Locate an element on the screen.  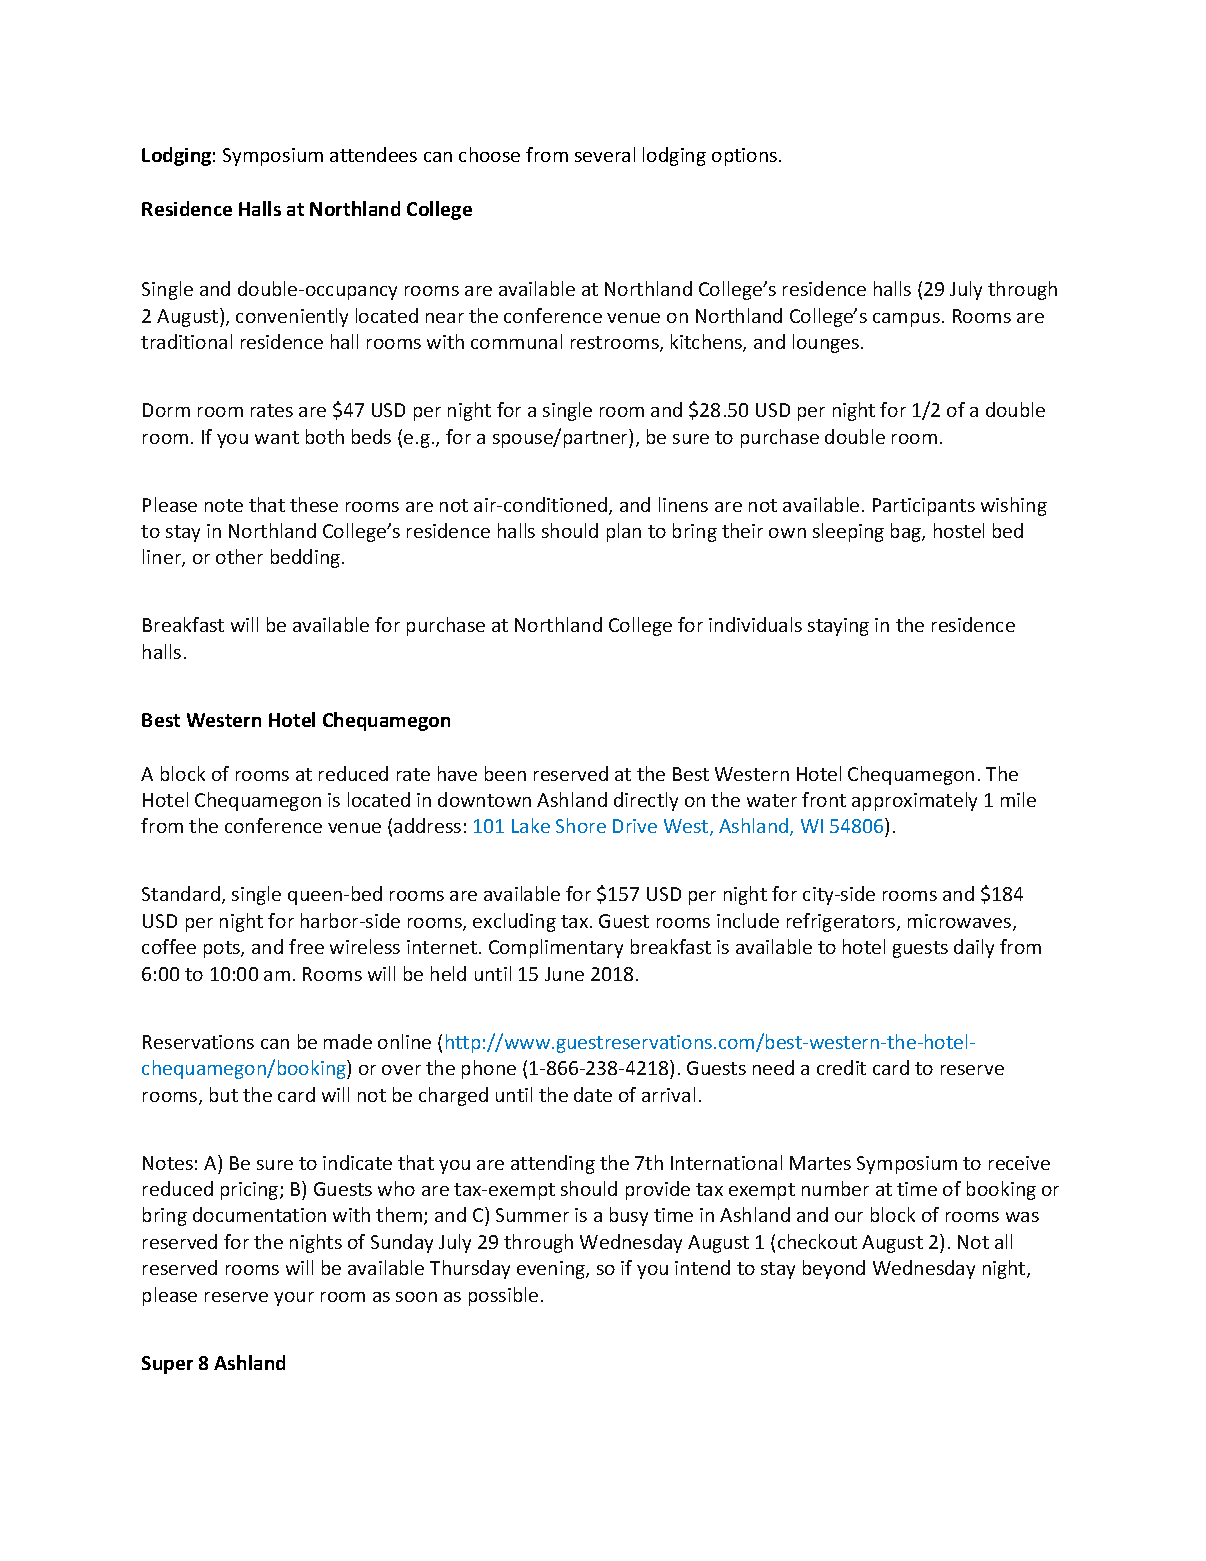
Standard is located at coordinates (182, 895).
